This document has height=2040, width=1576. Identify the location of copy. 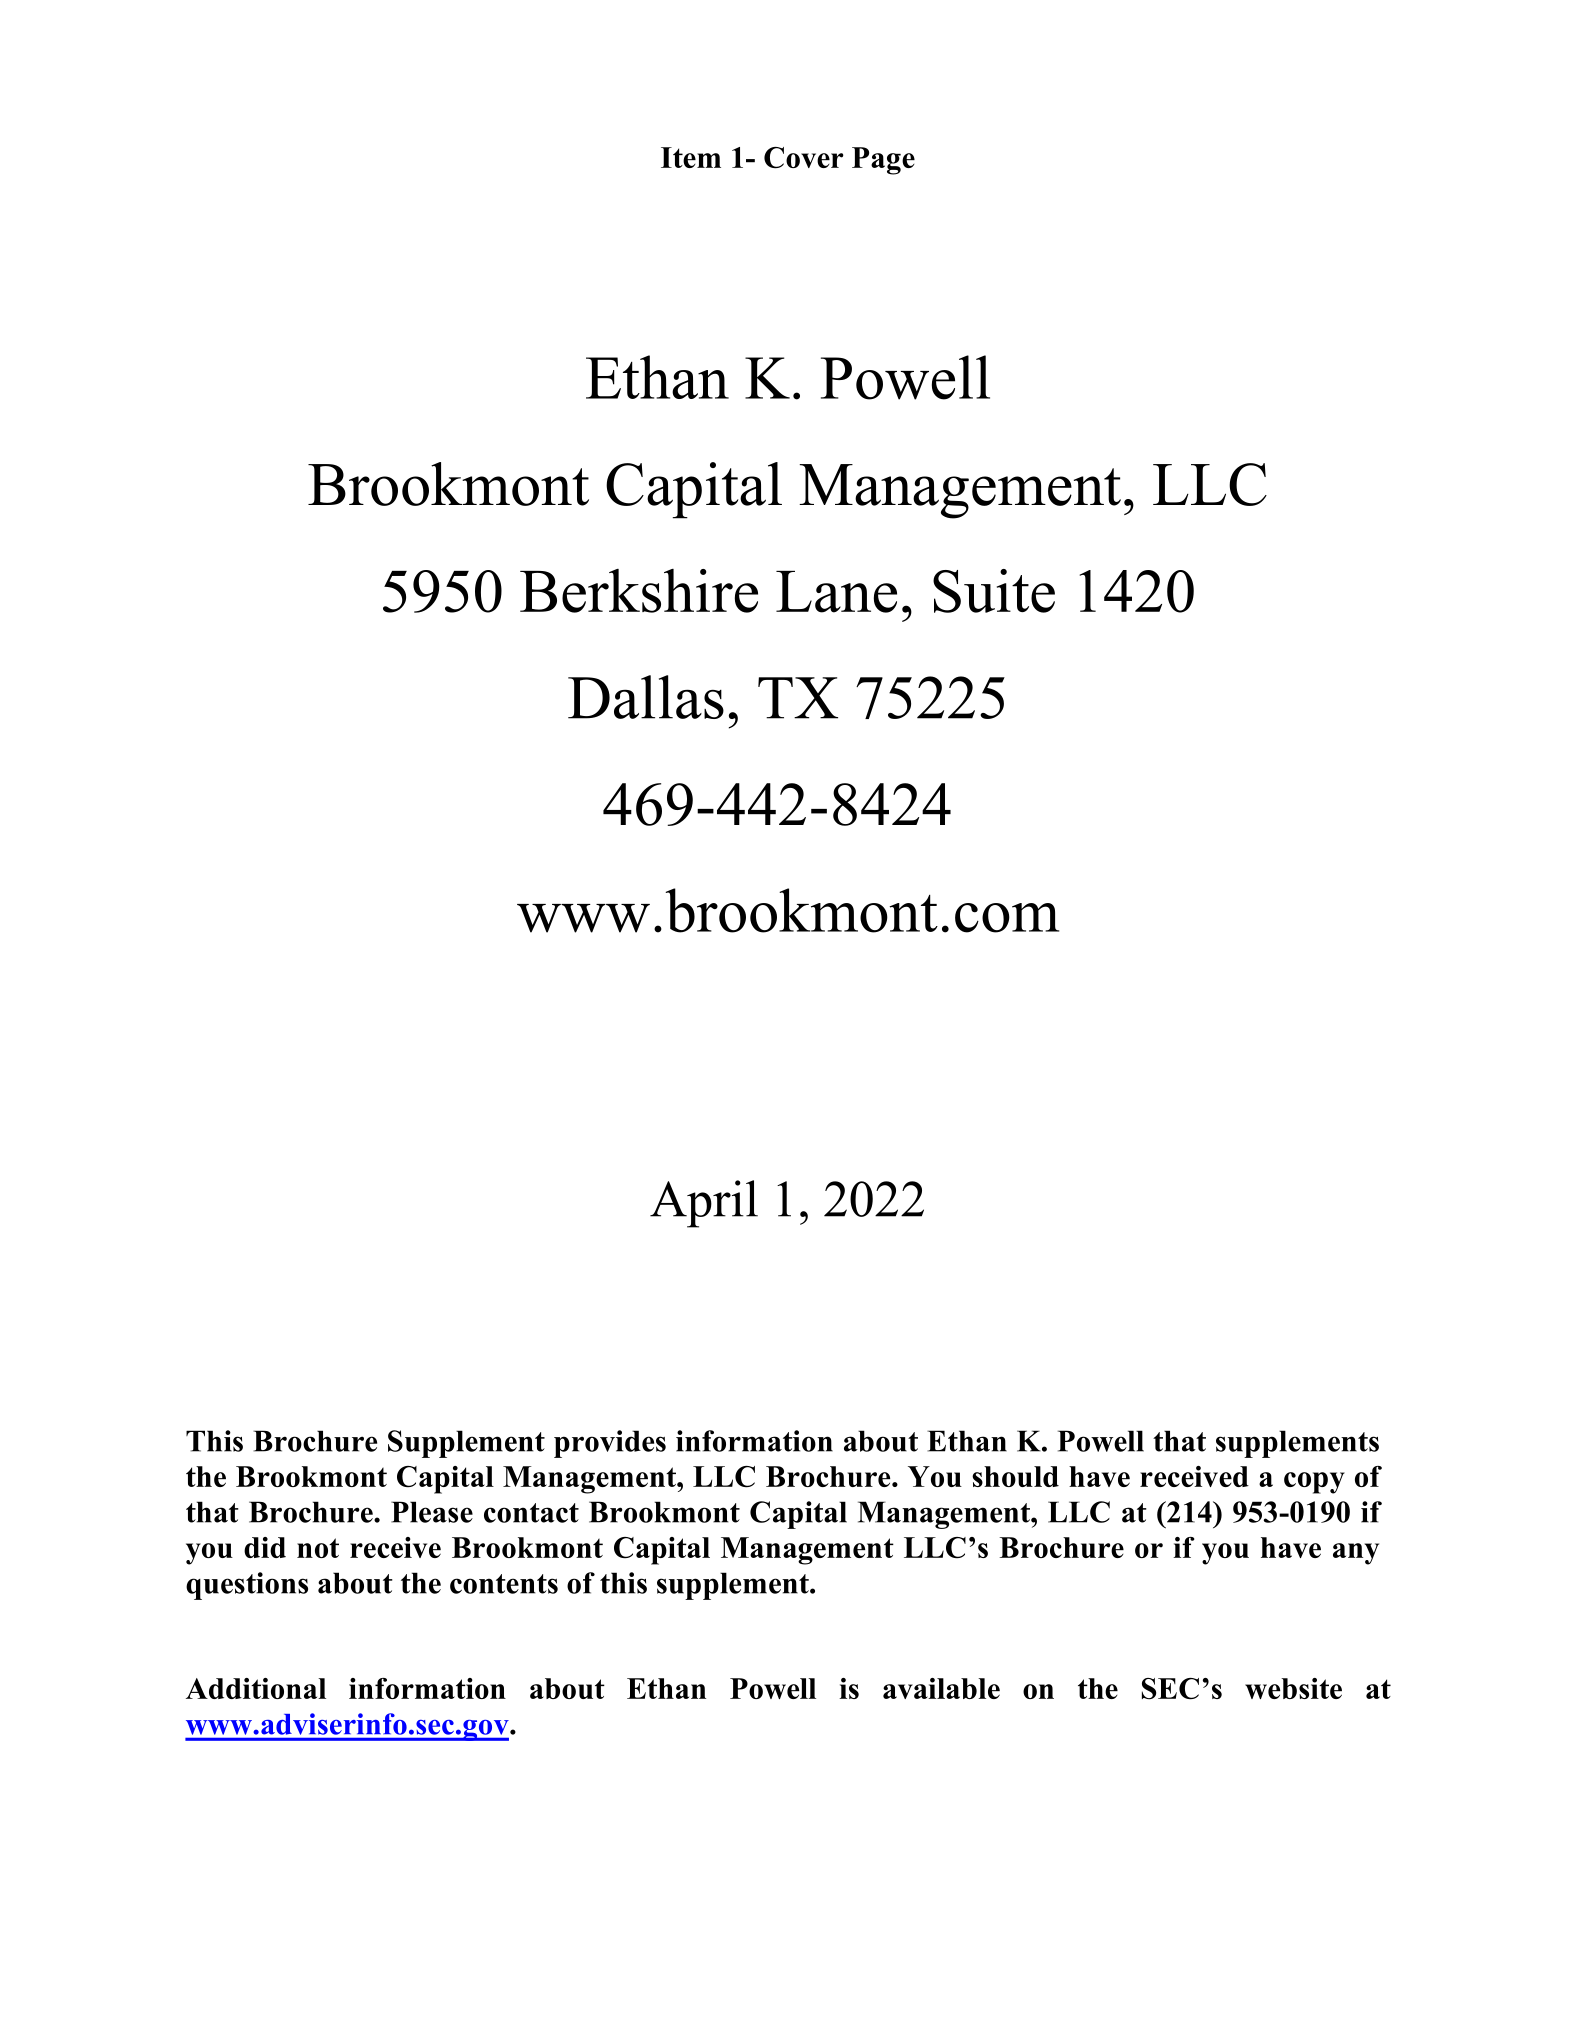
(1314, 1483).
